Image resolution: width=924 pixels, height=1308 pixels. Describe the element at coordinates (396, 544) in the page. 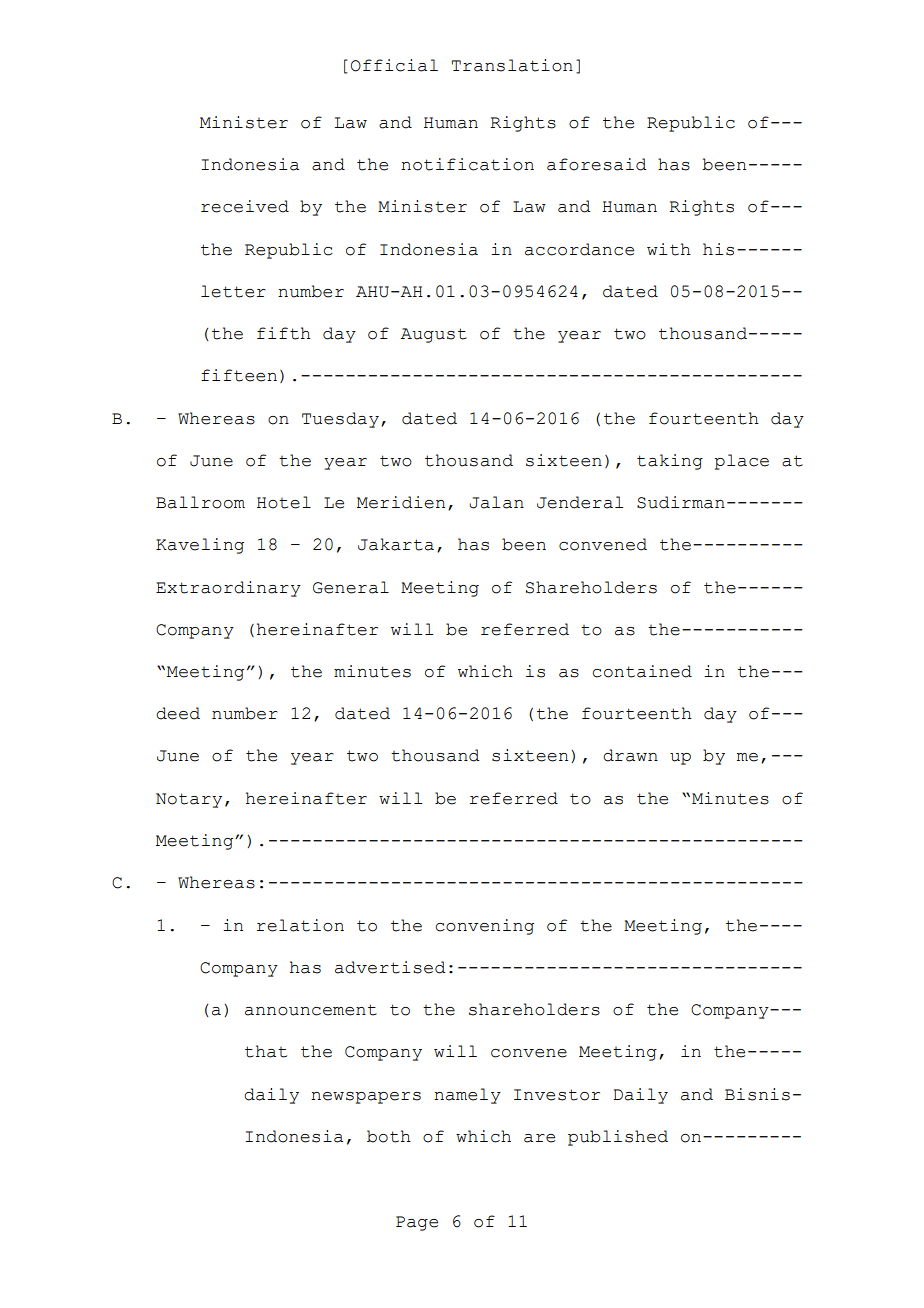

I see `Jakarta` at that location.
